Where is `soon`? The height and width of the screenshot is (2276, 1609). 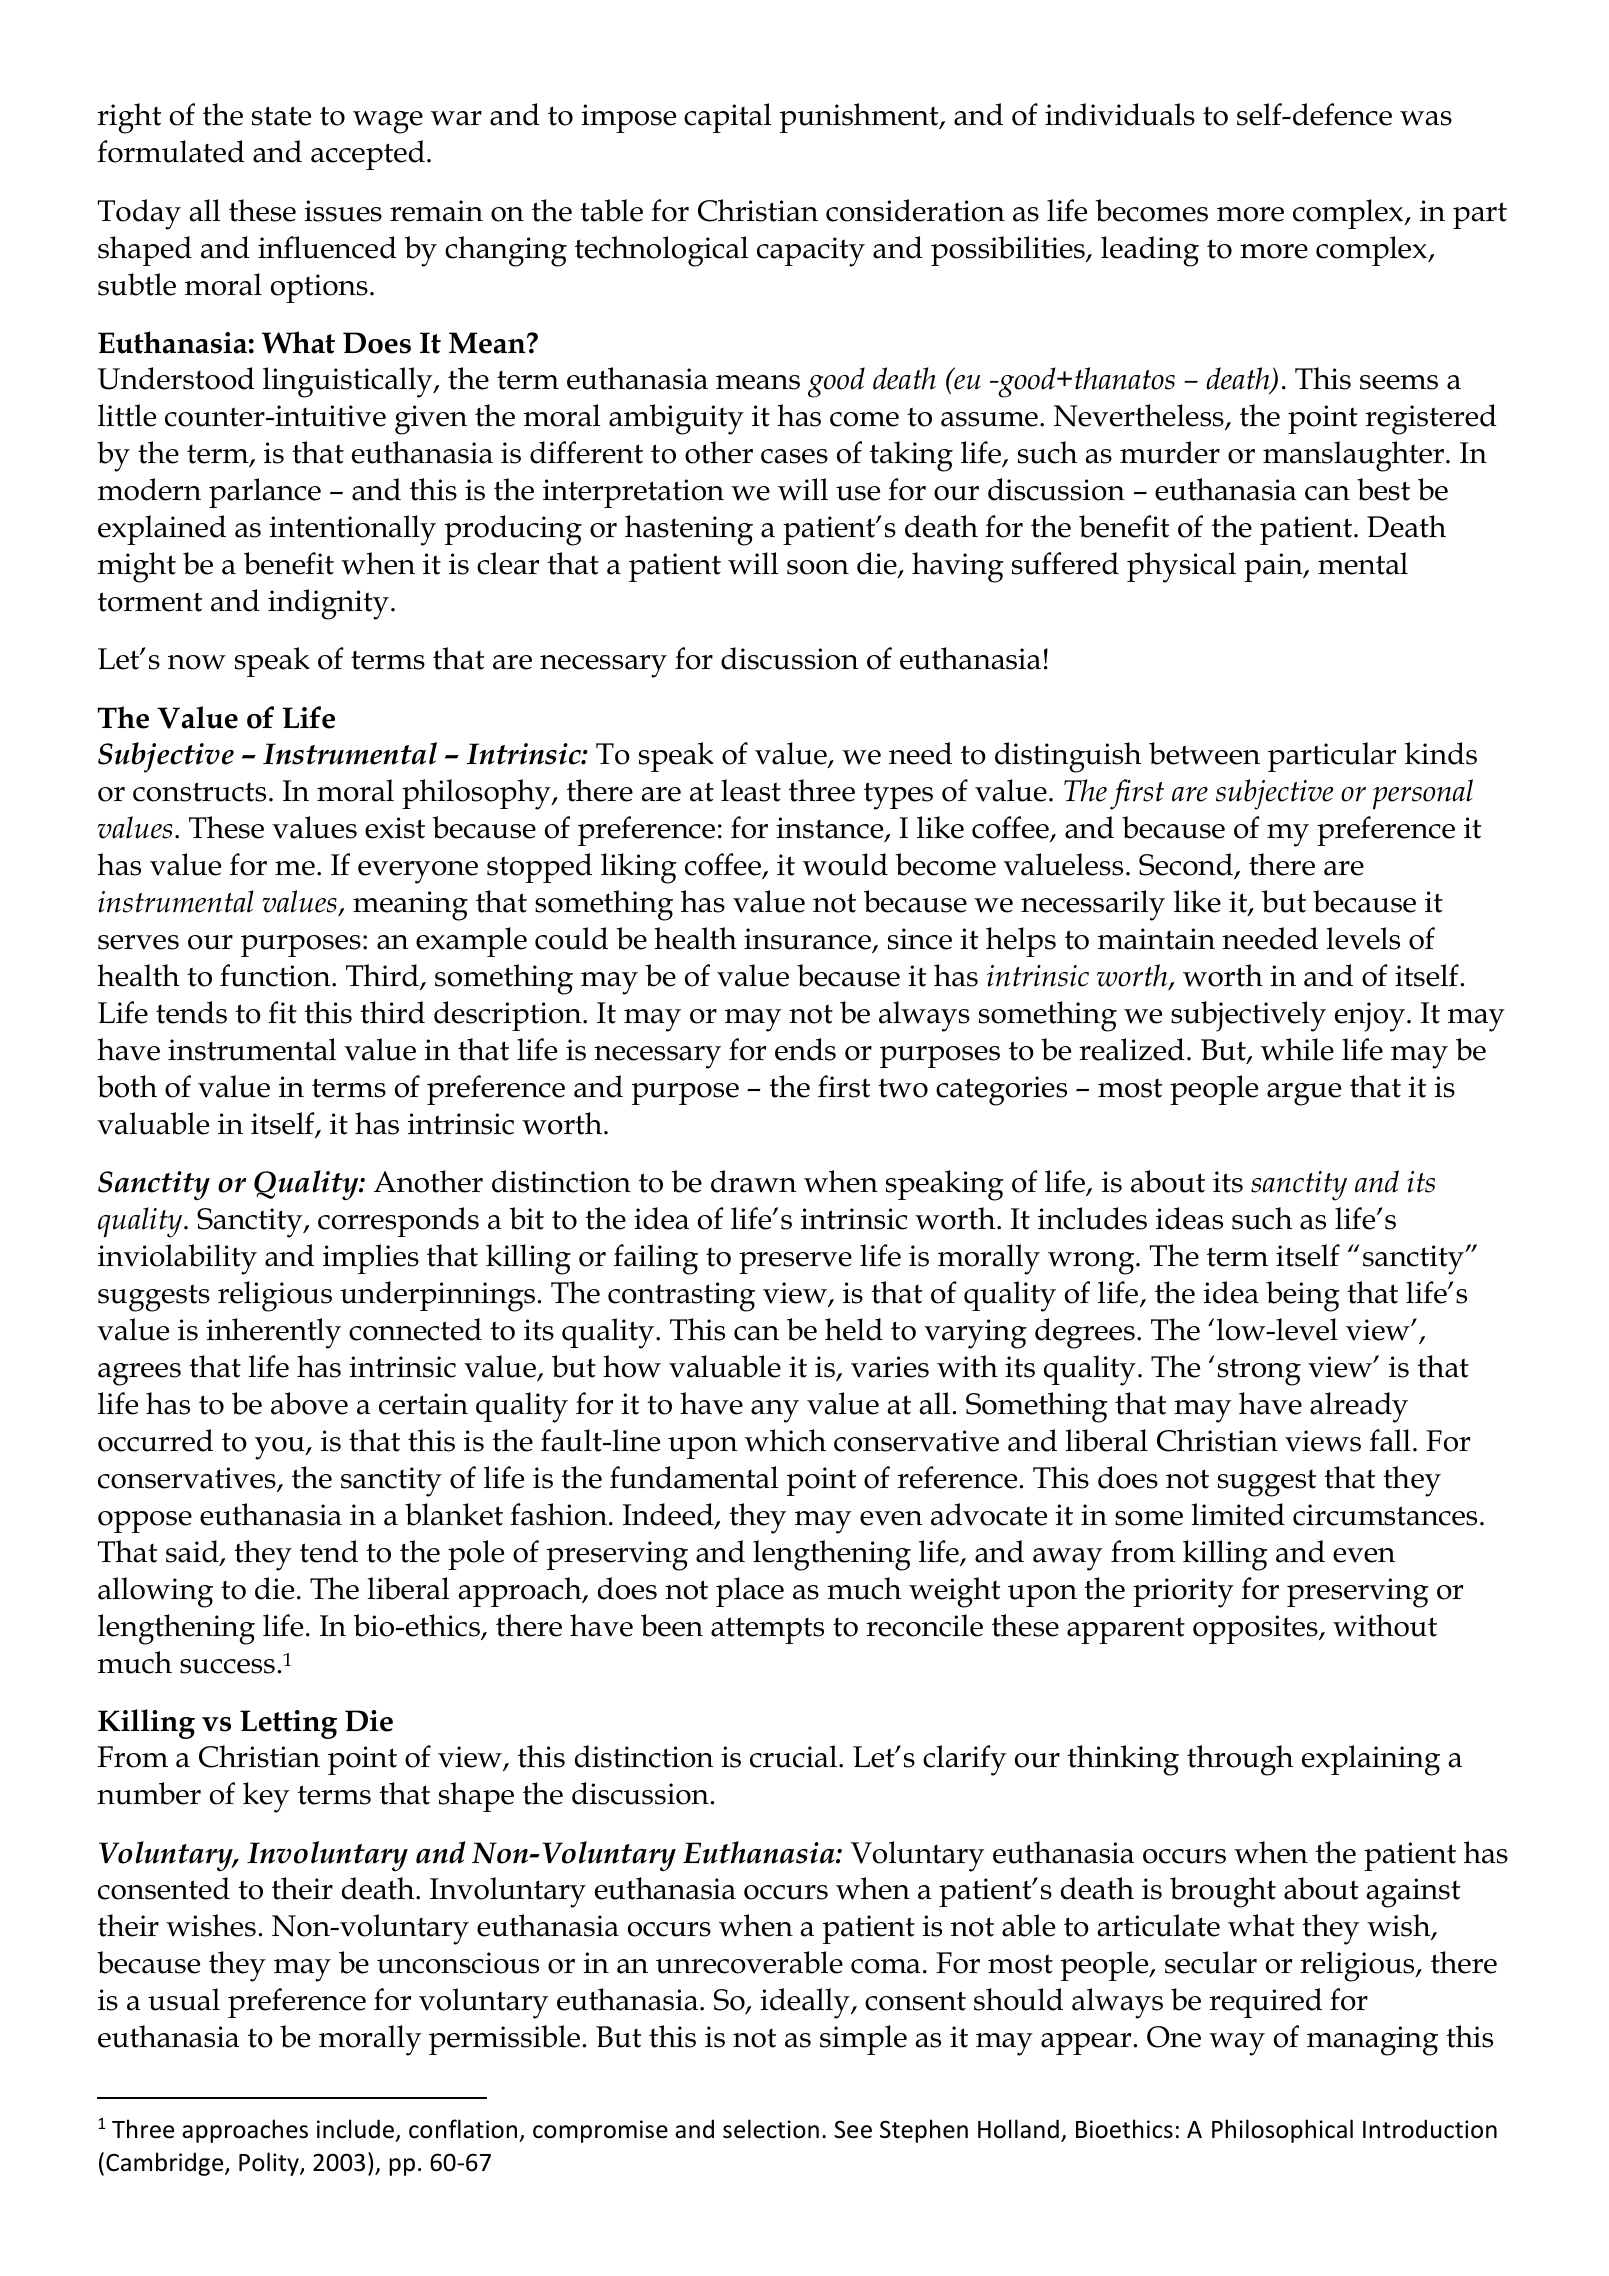 soon is located at coordinates (818, 567).
